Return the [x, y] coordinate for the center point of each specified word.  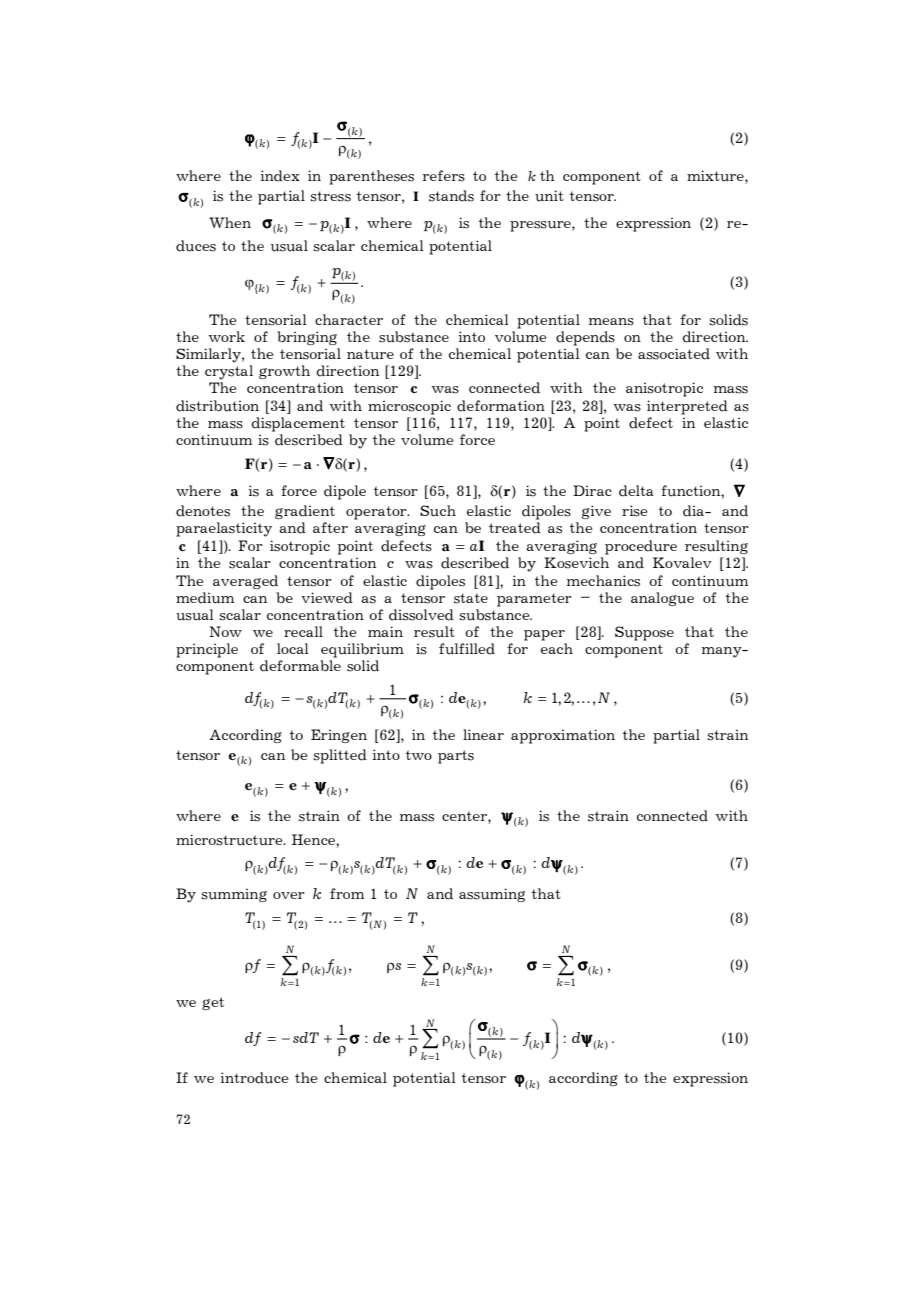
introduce [254, 1078]
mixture [716, 176]
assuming [492, 895]
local [293, 648]
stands [451, 196]
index [280, 176]
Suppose [644, 633]
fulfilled [467, 649]
